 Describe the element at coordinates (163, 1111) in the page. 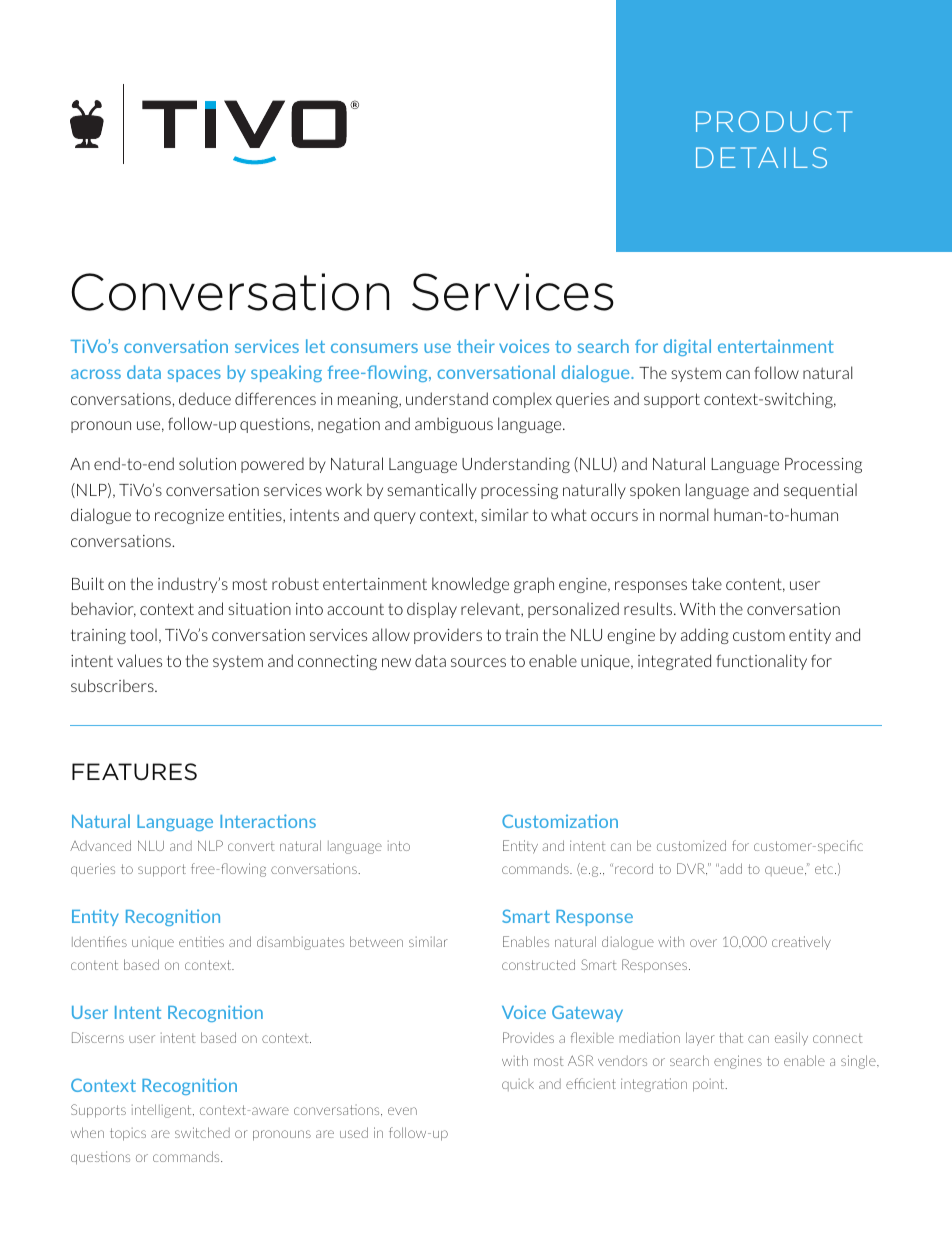

I see `intelligent` at that location.
